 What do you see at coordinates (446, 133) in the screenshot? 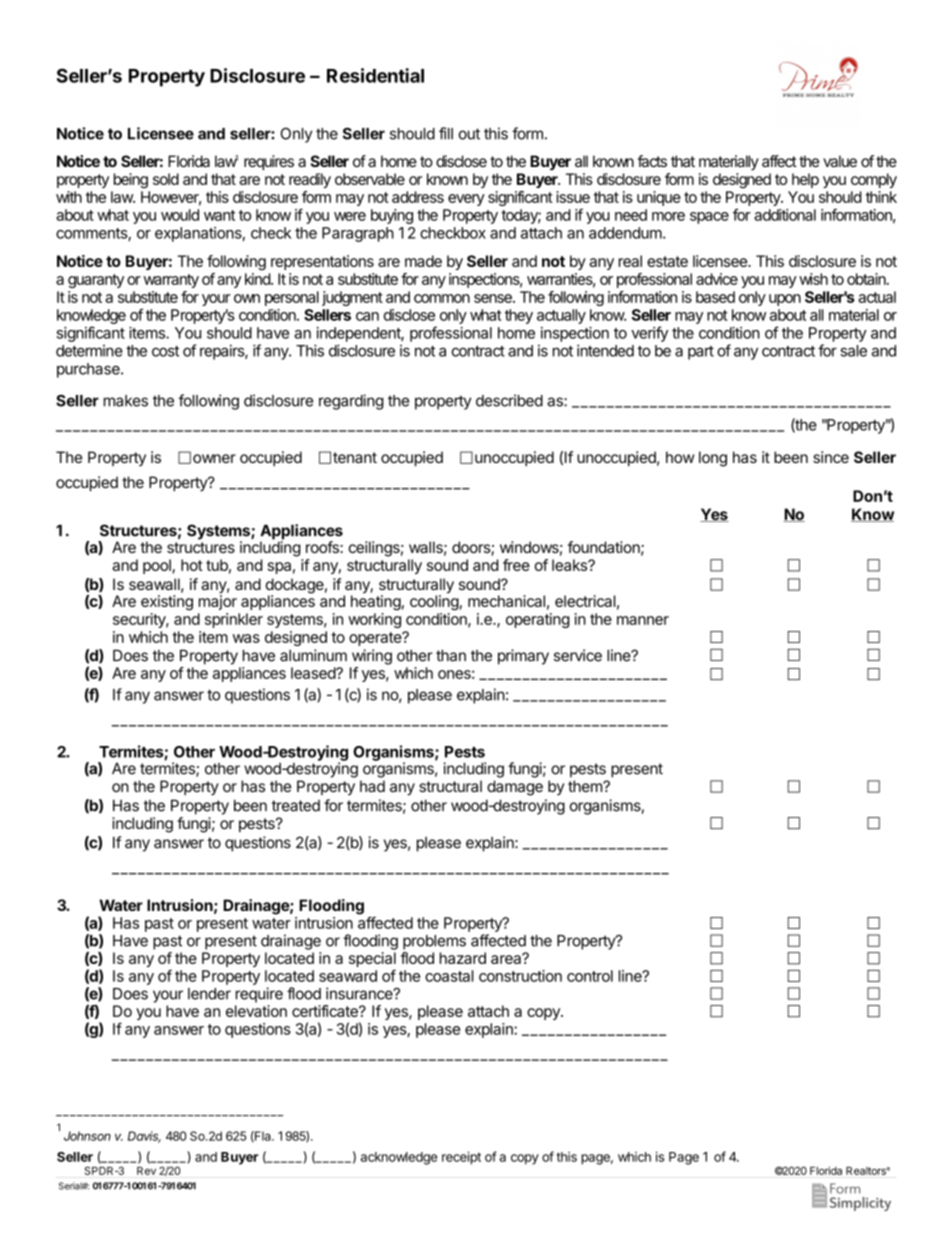
I see `fill` at bounding box center [446, 133].
